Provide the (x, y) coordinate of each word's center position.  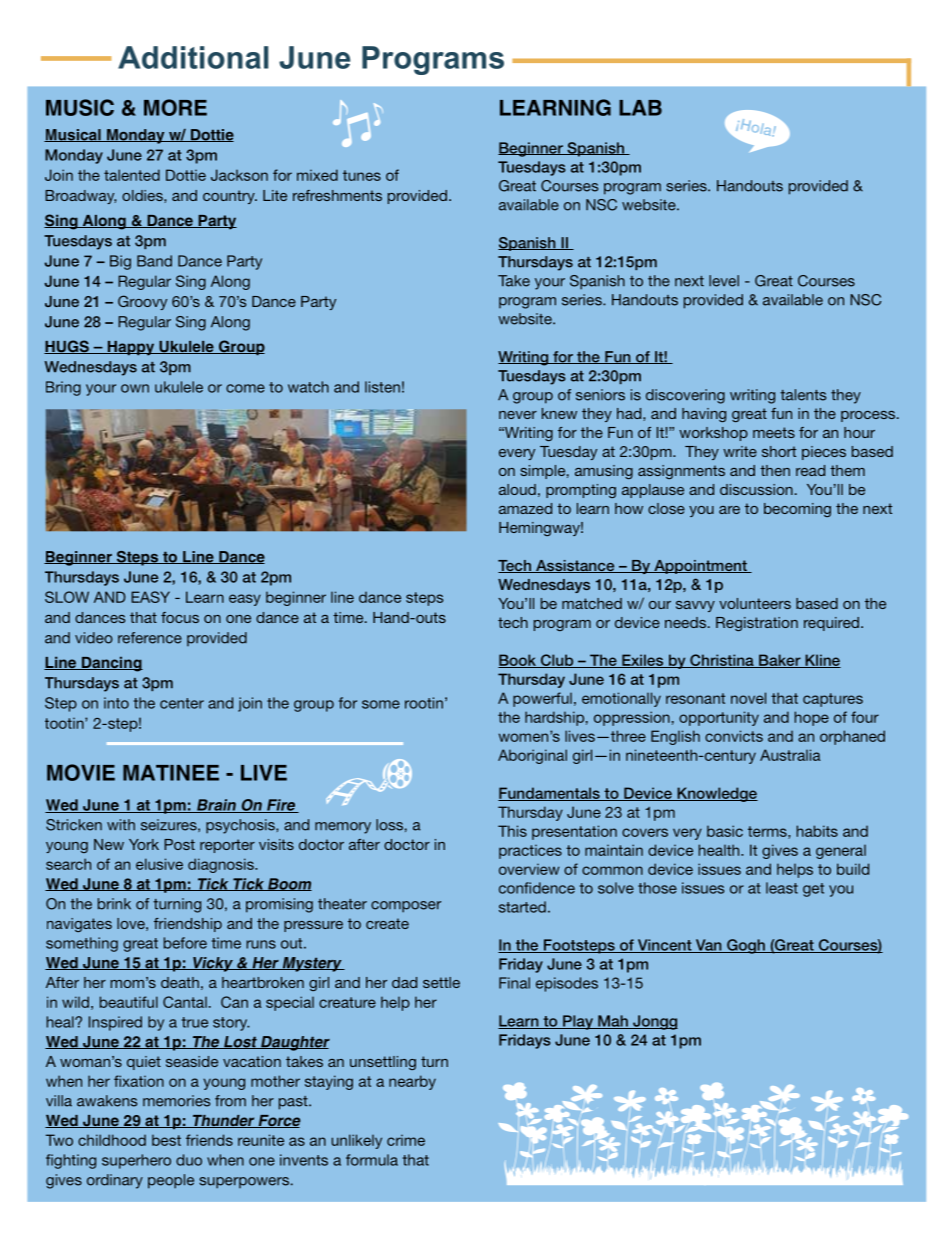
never (518, 415)
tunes (362, 175)
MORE (175, 107)
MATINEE (171, 773)
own (135, 388)
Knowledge (716, 794)
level (724, 281)
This (512, 831)
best (166, 1140)
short (779, 451)
